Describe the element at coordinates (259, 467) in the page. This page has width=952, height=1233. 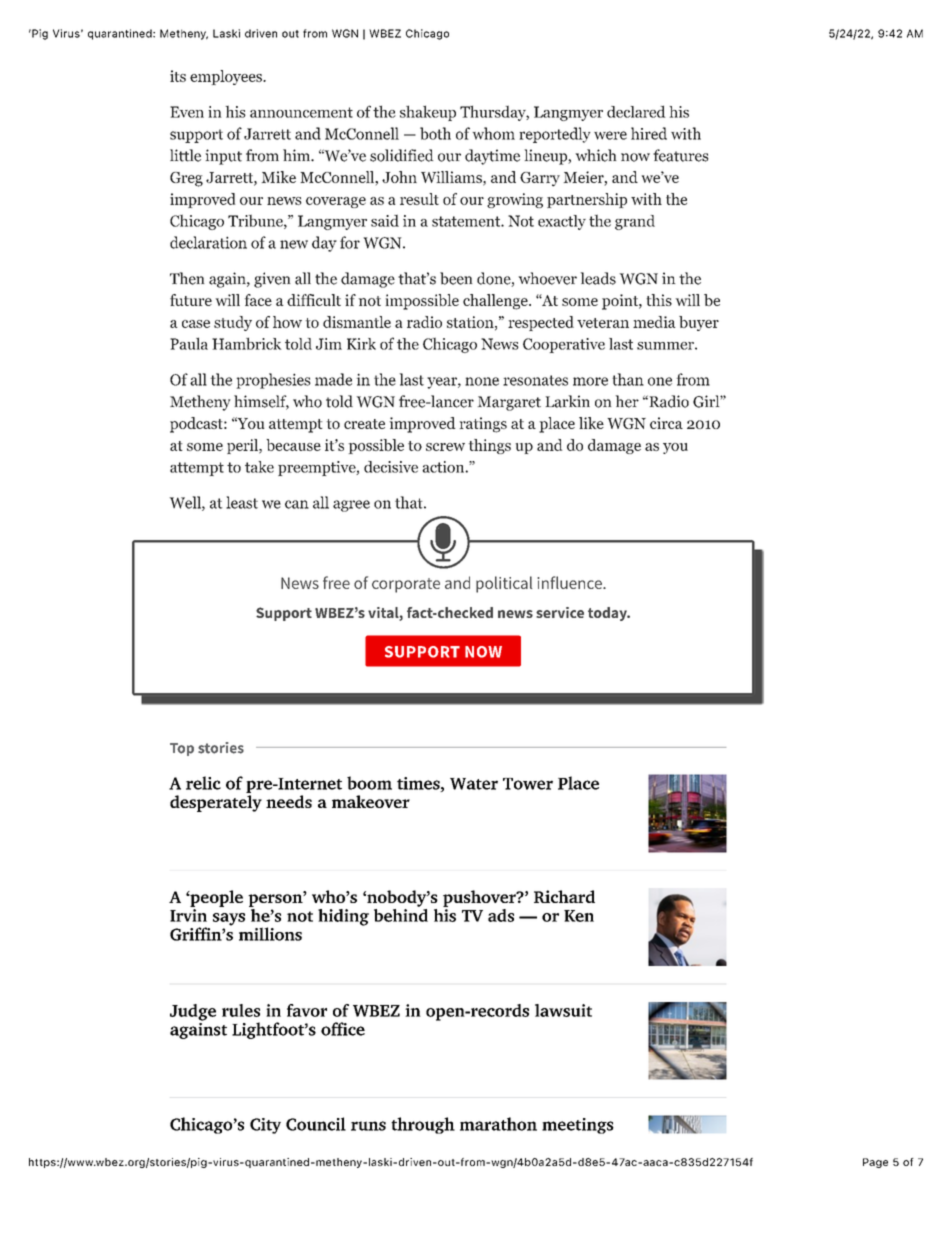
I see `take` at that location.
